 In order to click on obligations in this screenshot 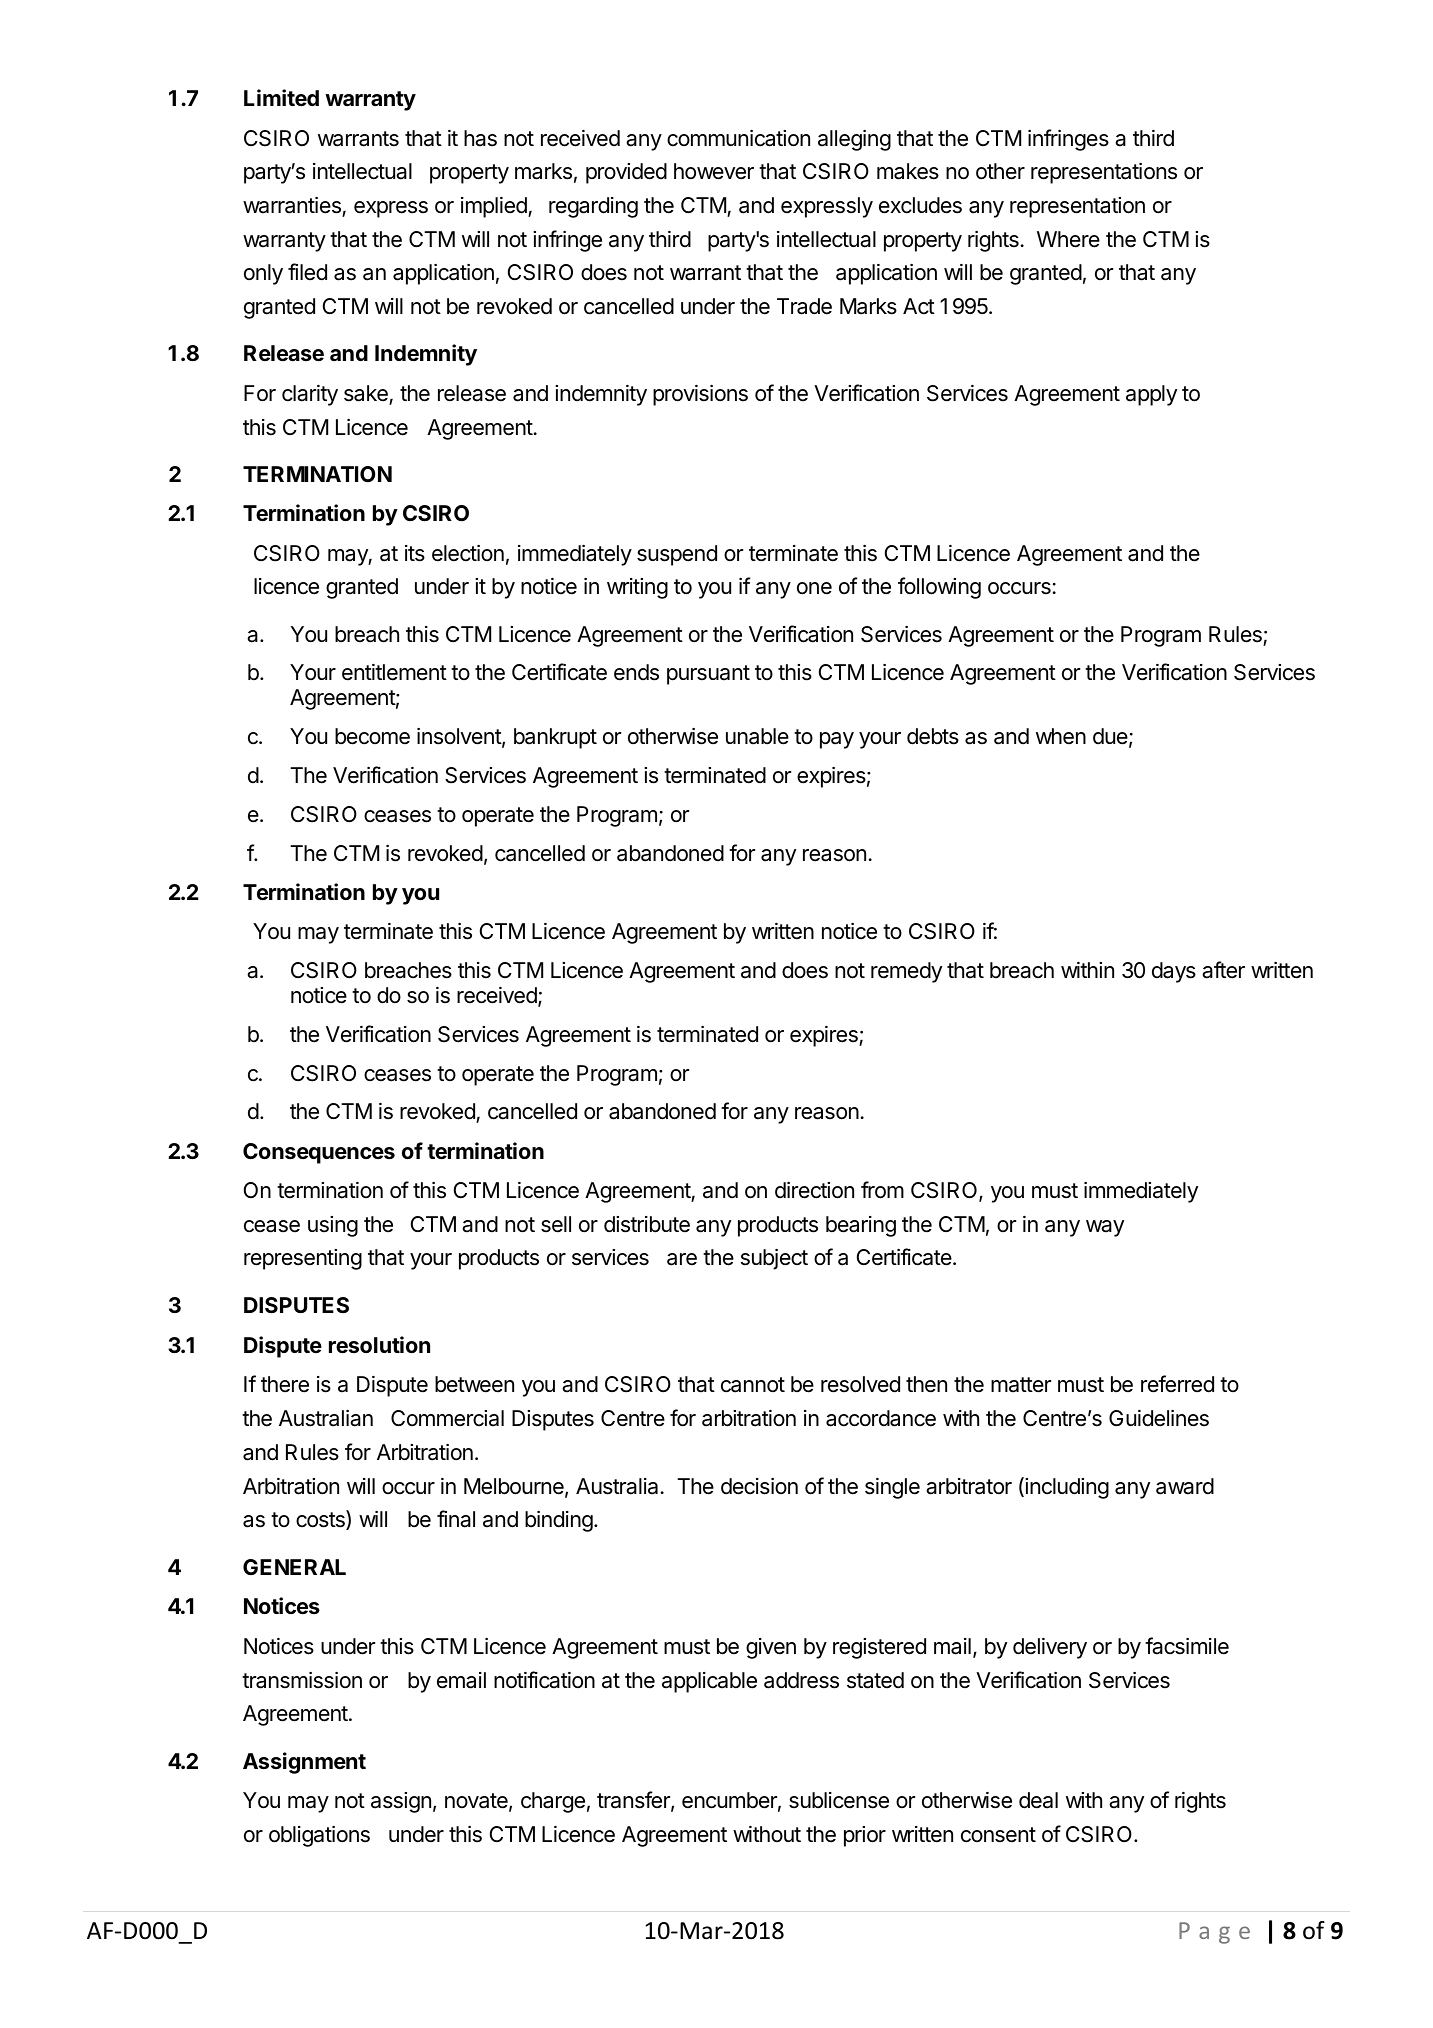, I will do `click(319, 1836)`.
